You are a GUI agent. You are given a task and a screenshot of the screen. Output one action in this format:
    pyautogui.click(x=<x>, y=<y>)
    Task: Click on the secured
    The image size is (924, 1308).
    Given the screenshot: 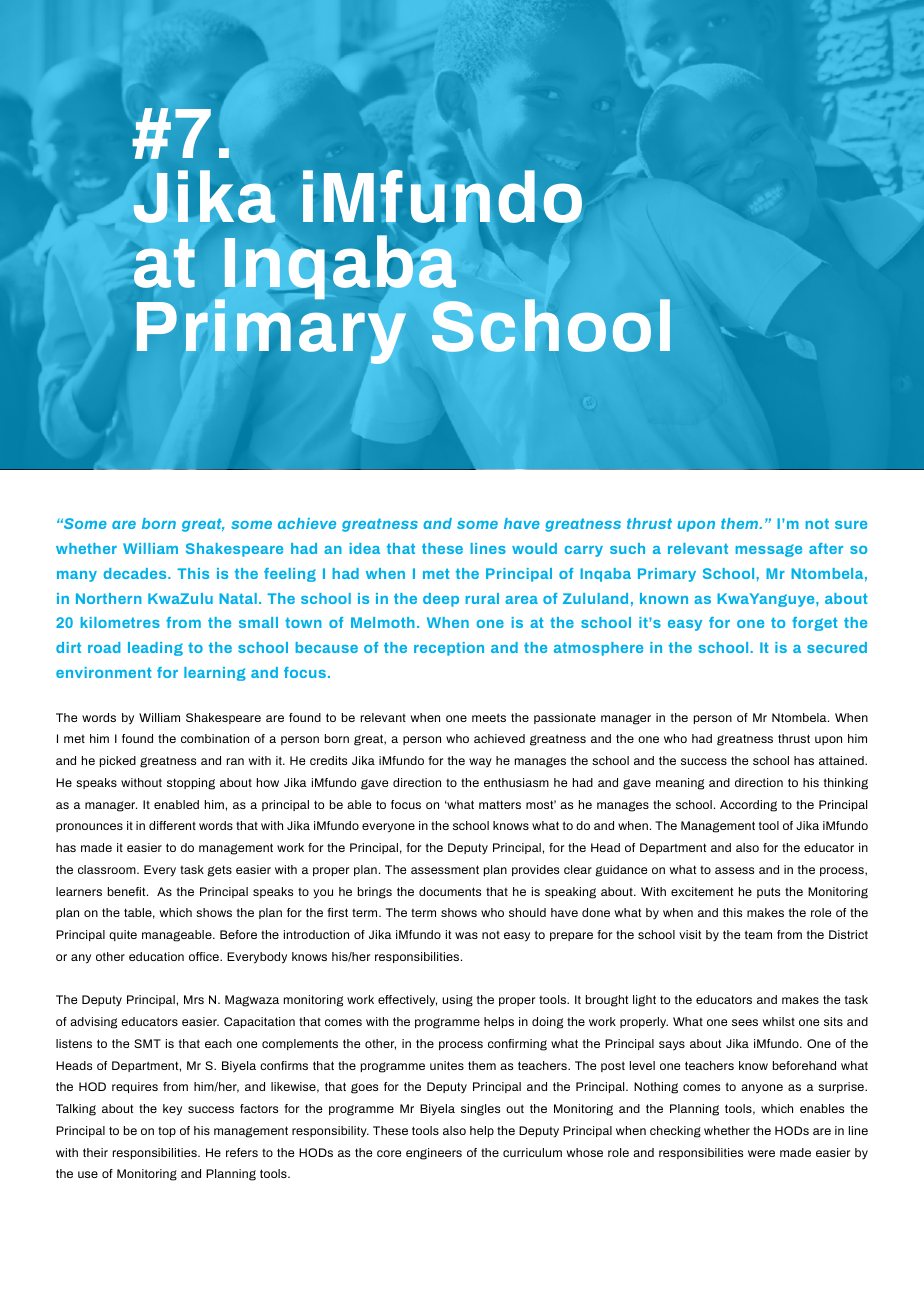 What is the action you would take?
    pyautogui.click(x=837, y=647)
